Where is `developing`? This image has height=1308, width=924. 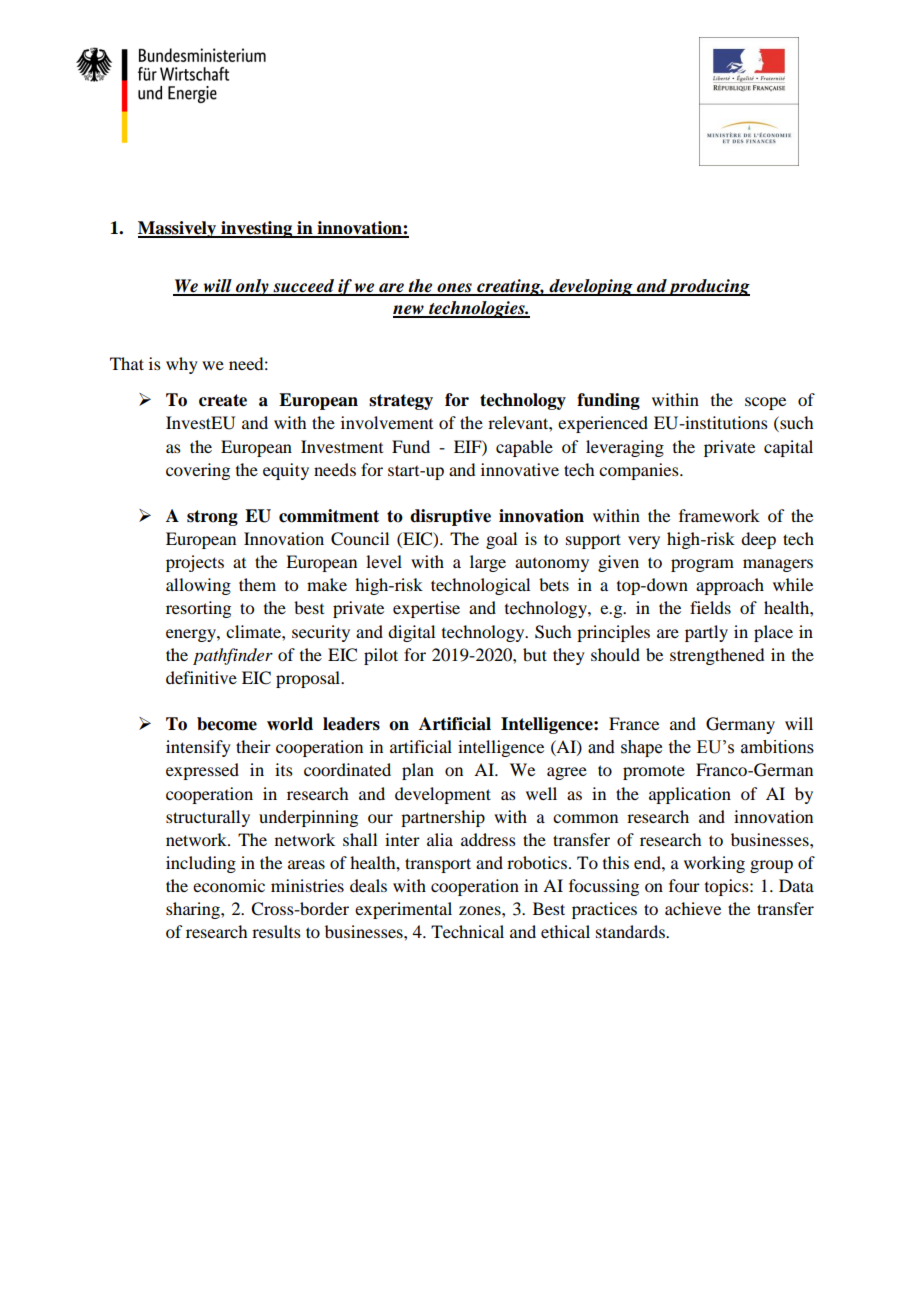
developing is located at coordinates (591, 287).
